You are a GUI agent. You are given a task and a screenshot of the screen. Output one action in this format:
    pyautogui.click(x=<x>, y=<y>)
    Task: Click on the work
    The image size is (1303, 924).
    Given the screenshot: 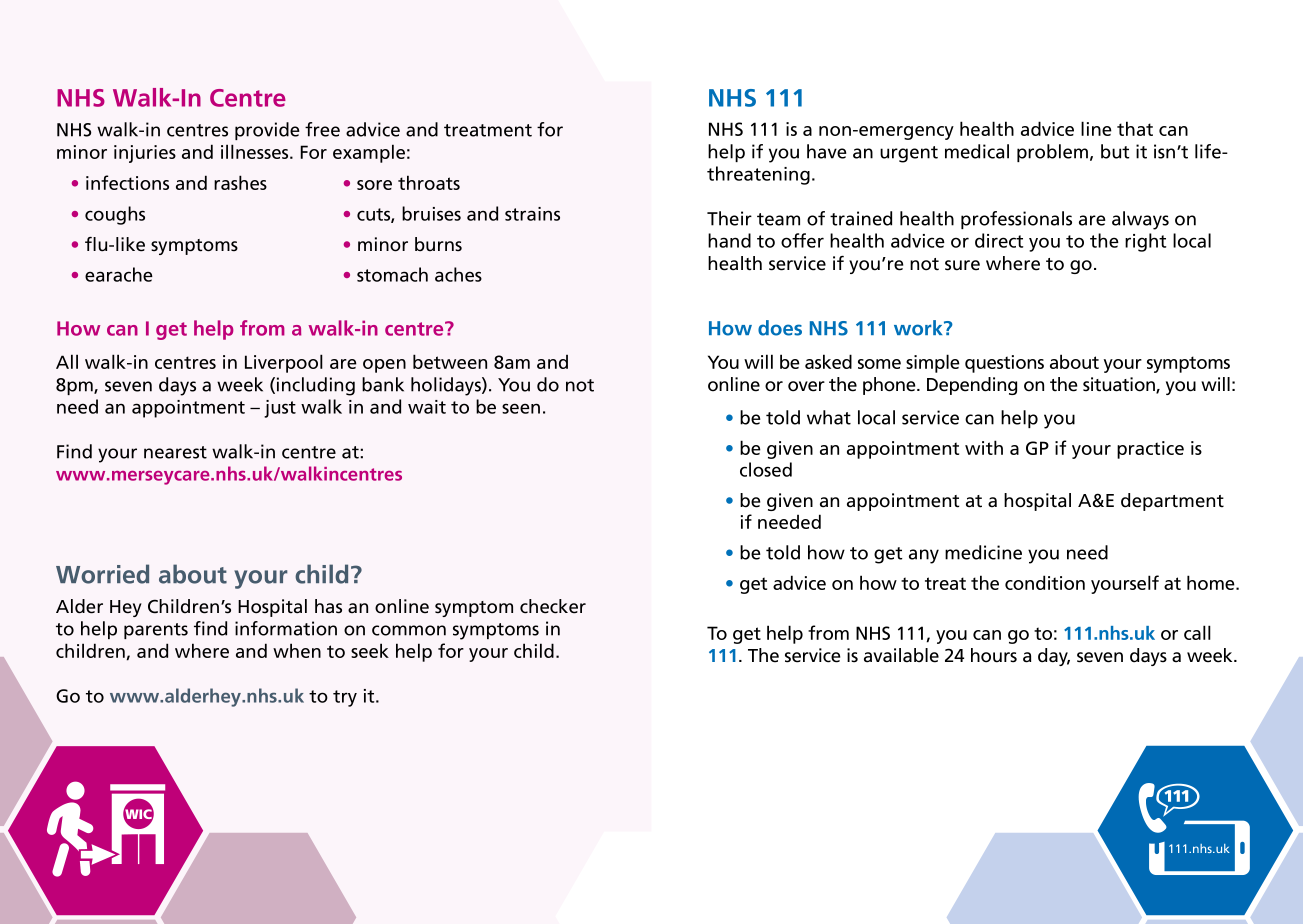 What is the action you would take?
    pyautogui.click(x=919, y=328)
